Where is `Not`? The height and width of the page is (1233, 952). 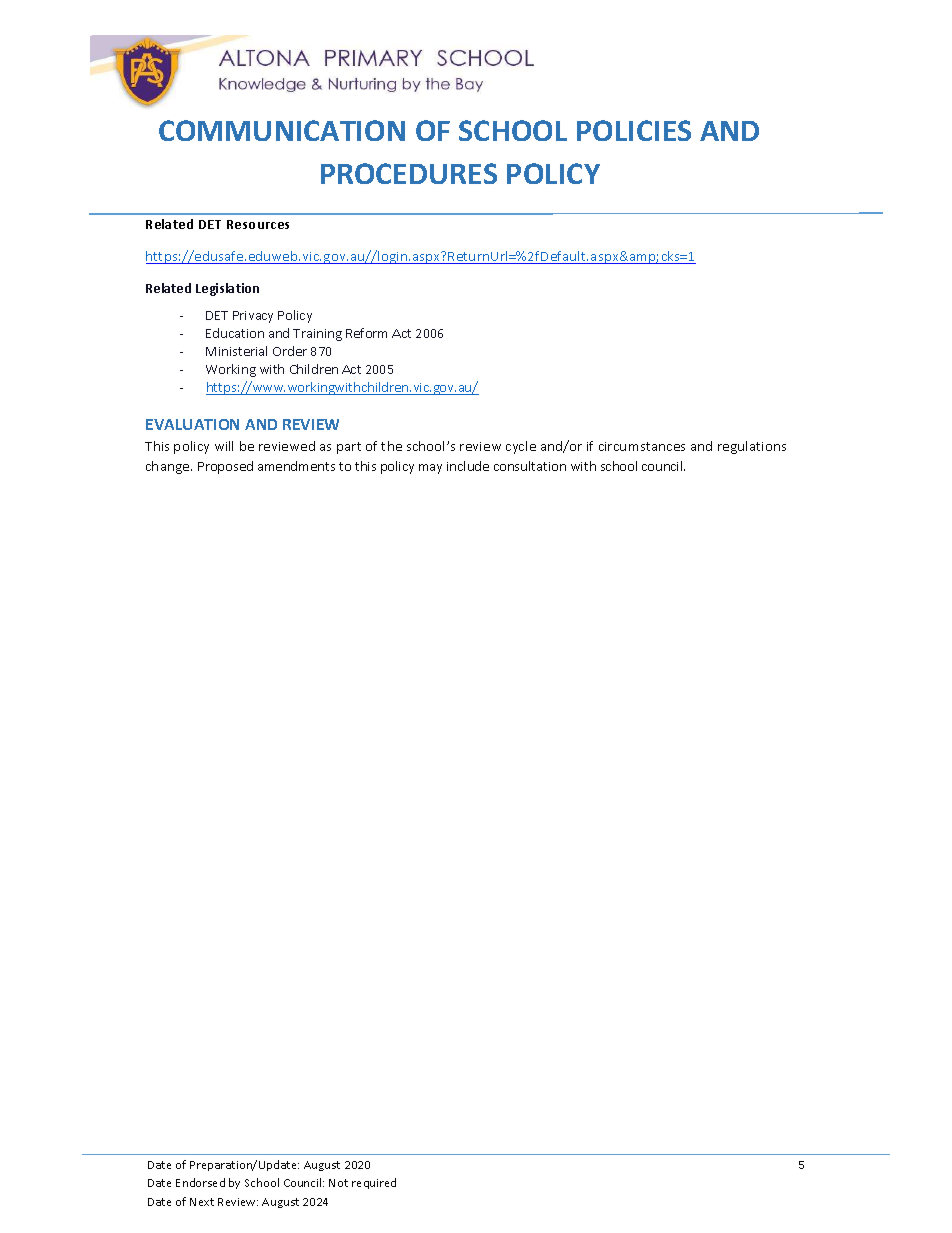
Not is located at coordinates (338, 1183).
